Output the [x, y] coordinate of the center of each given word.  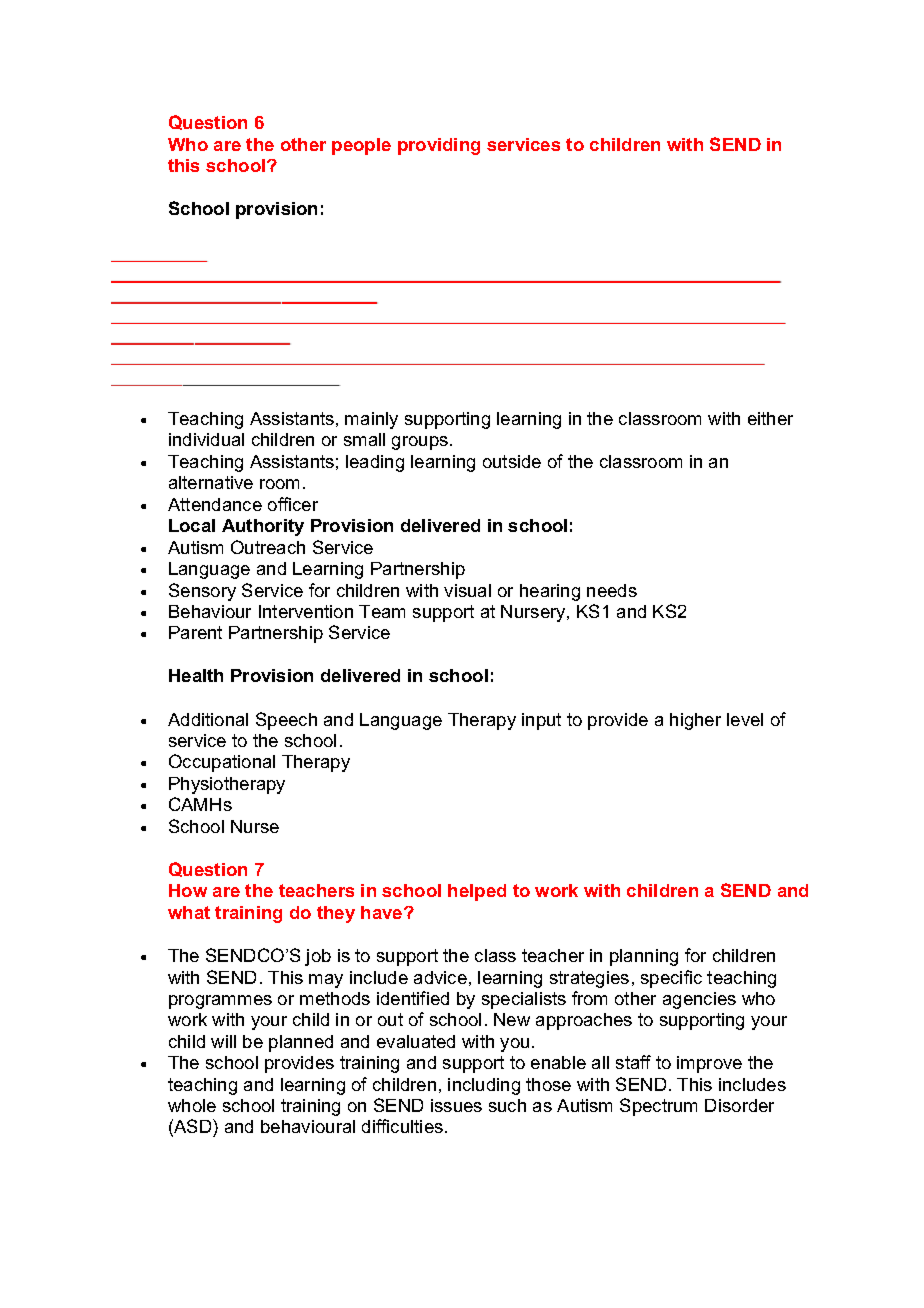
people [361, 146]
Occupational [222, 763]
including [484, 1086]
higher [695, 721]
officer [293, 504]
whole [192, 1105]
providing [439, 146]
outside [512, 461]
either [770, 418]
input [541, 721]
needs [612, 590]
